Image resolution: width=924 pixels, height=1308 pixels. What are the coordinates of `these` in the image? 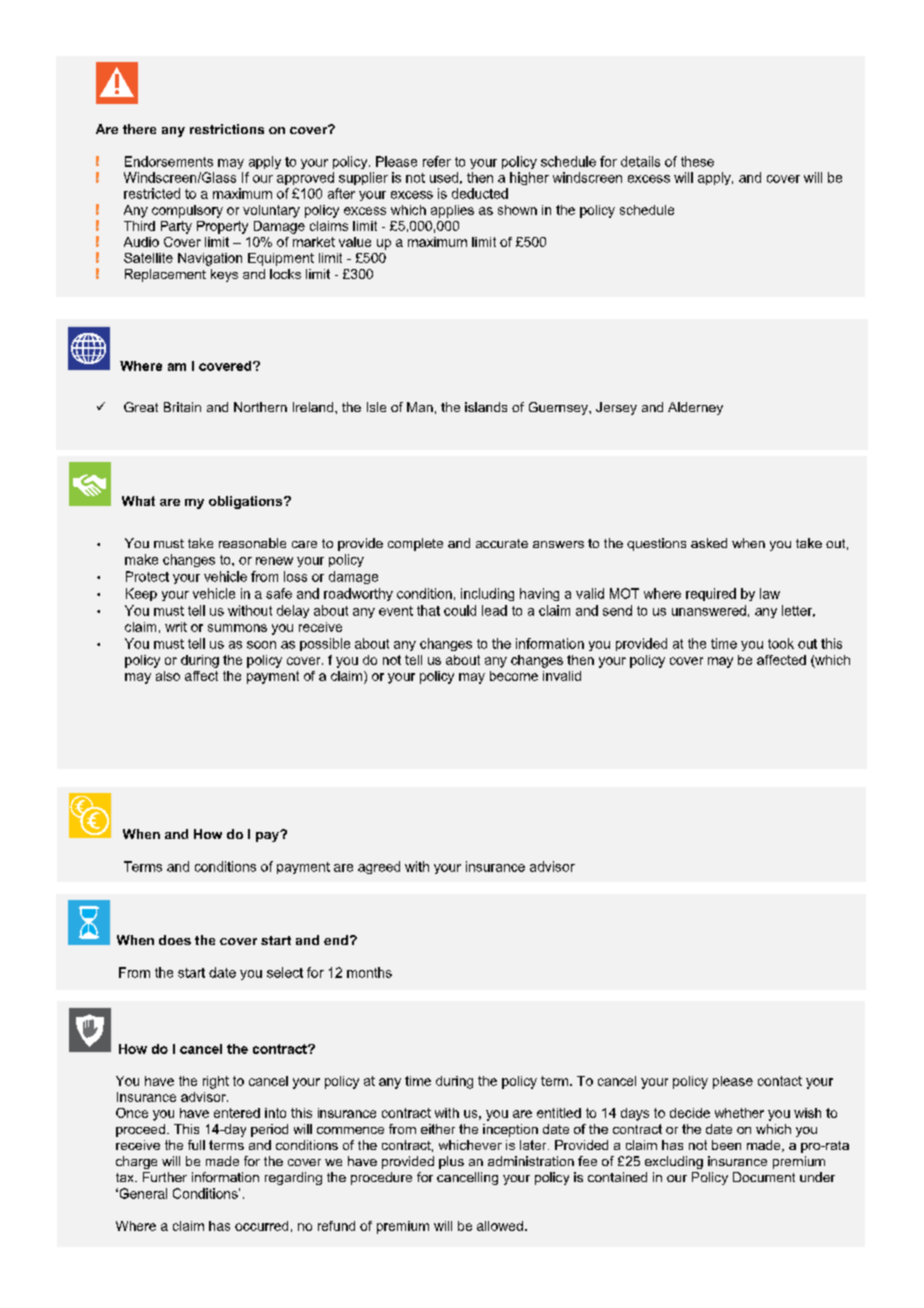 It's located at (697, 161).
